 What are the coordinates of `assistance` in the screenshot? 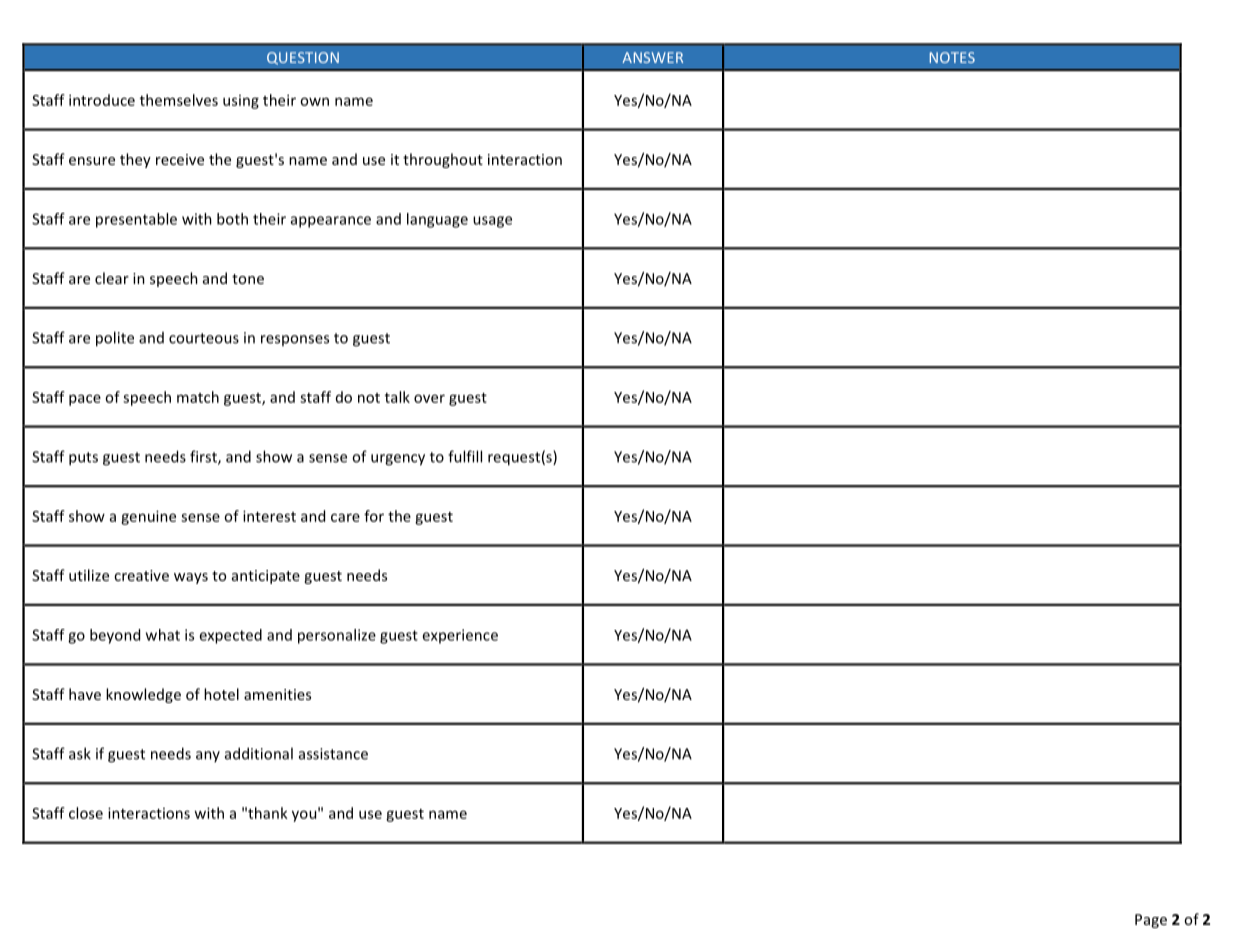 It's located at (333, 754).
